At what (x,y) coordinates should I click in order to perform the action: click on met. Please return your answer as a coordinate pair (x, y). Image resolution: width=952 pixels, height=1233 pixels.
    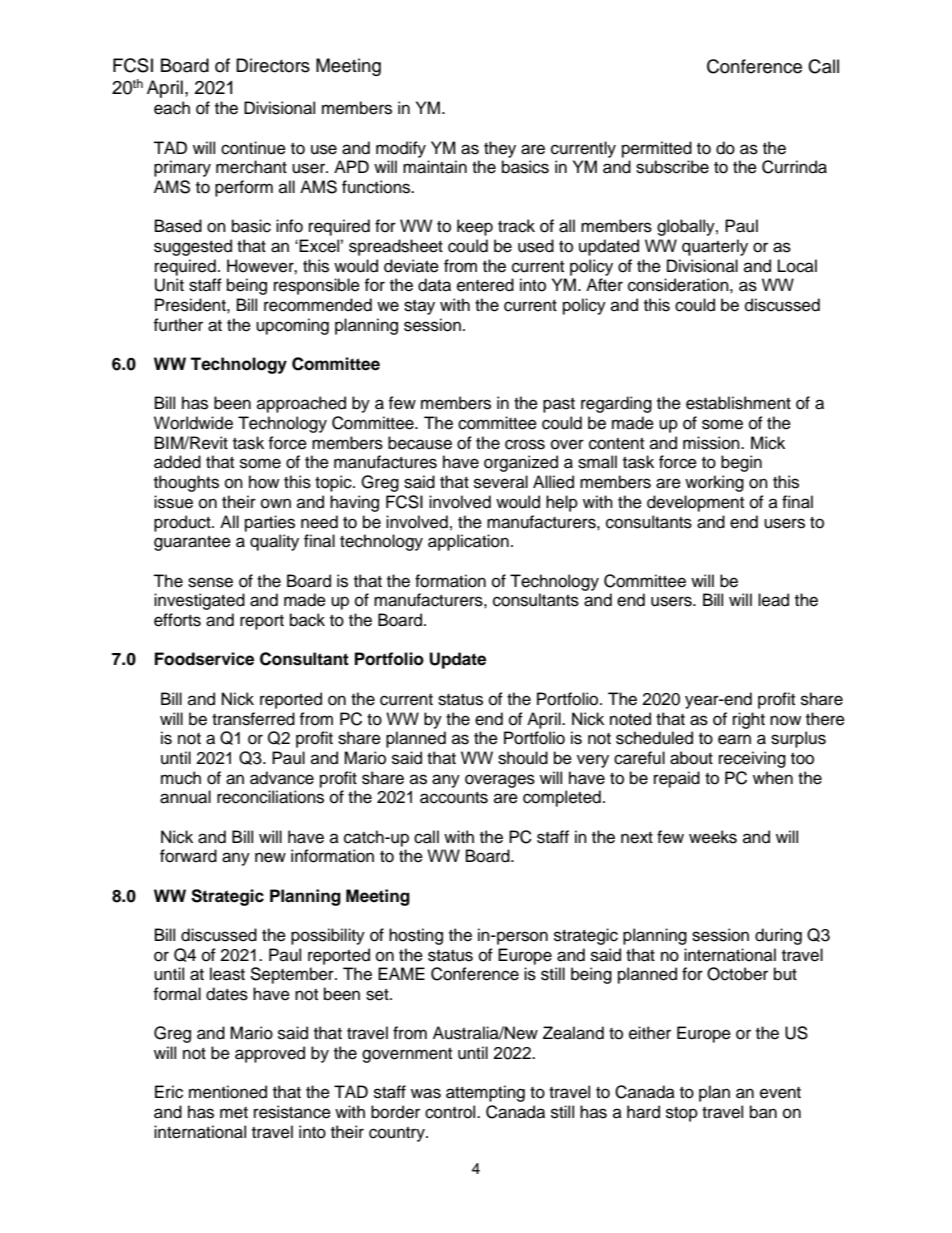
    Looking at the image, I should click on (234, 1113).
